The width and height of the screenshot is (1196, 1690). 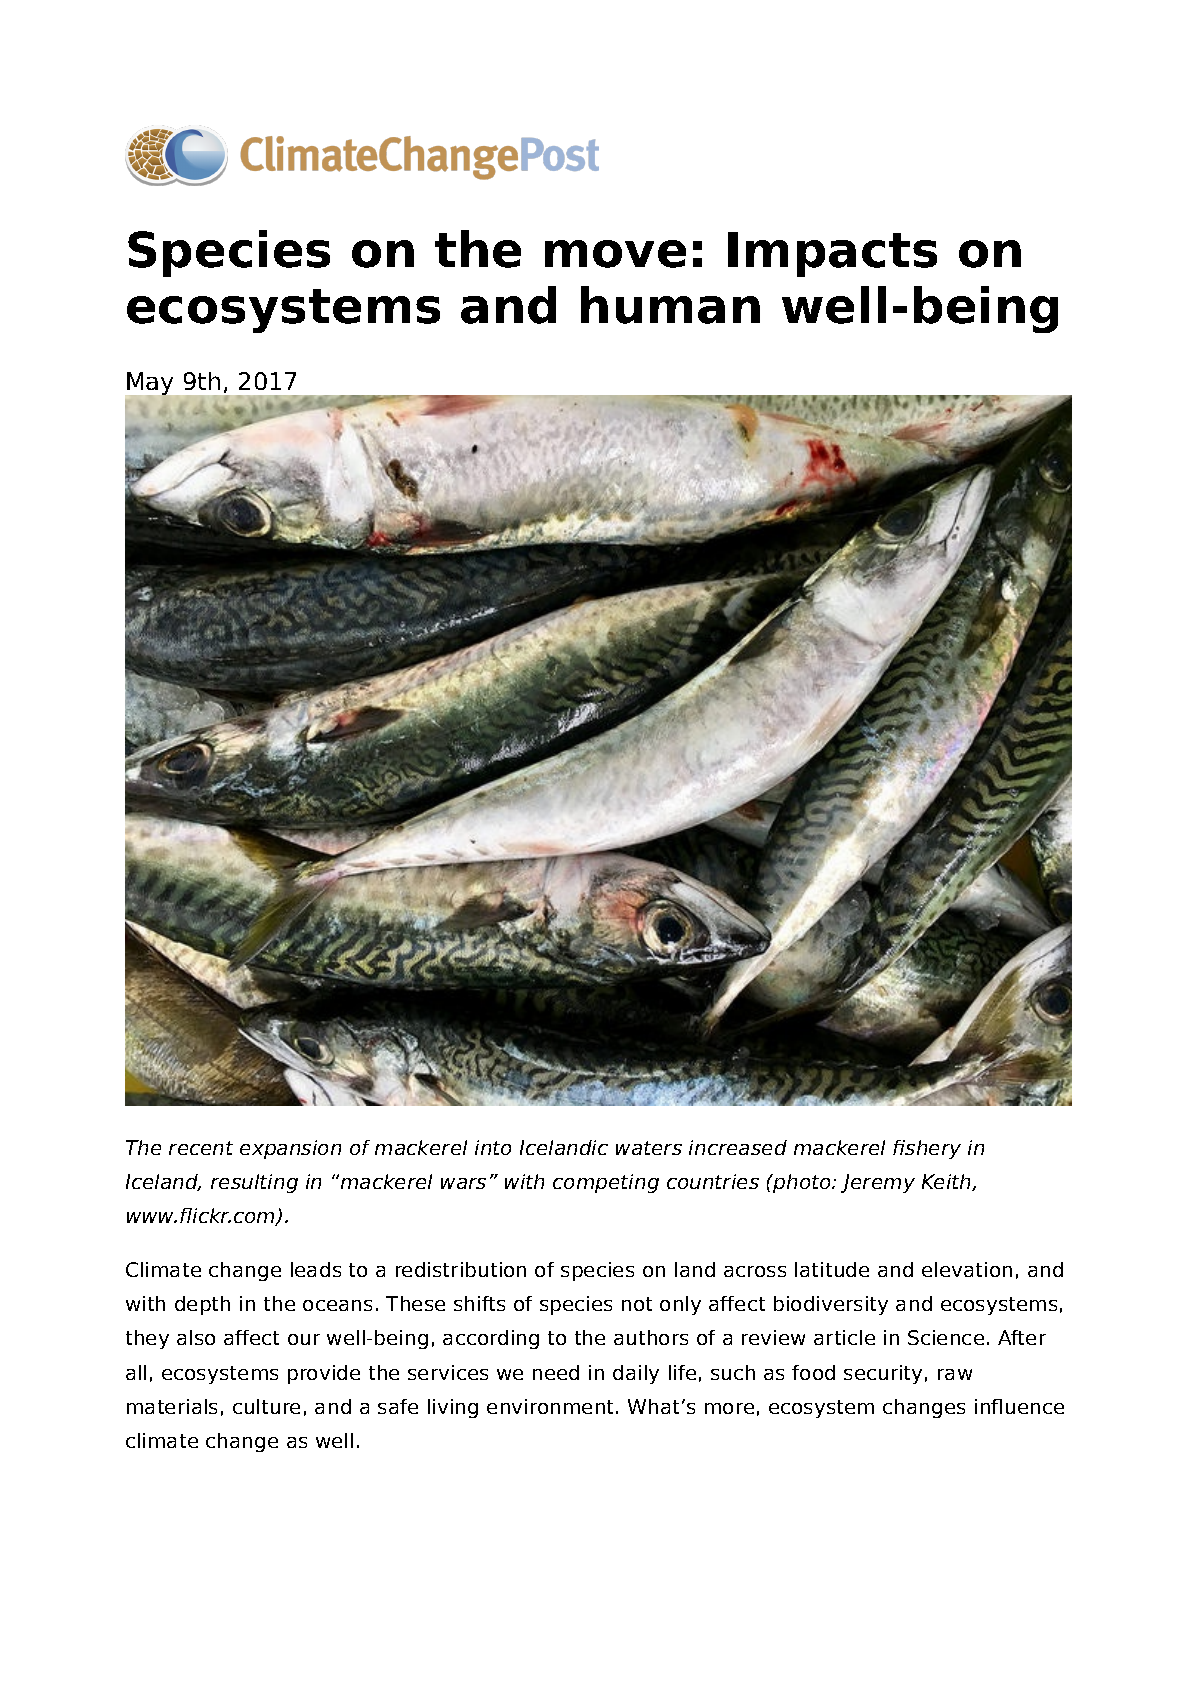 What do you see at coordinates (948, 1182) in the screenshot?
I see `Keith` at bounding box center [948, 1182].
